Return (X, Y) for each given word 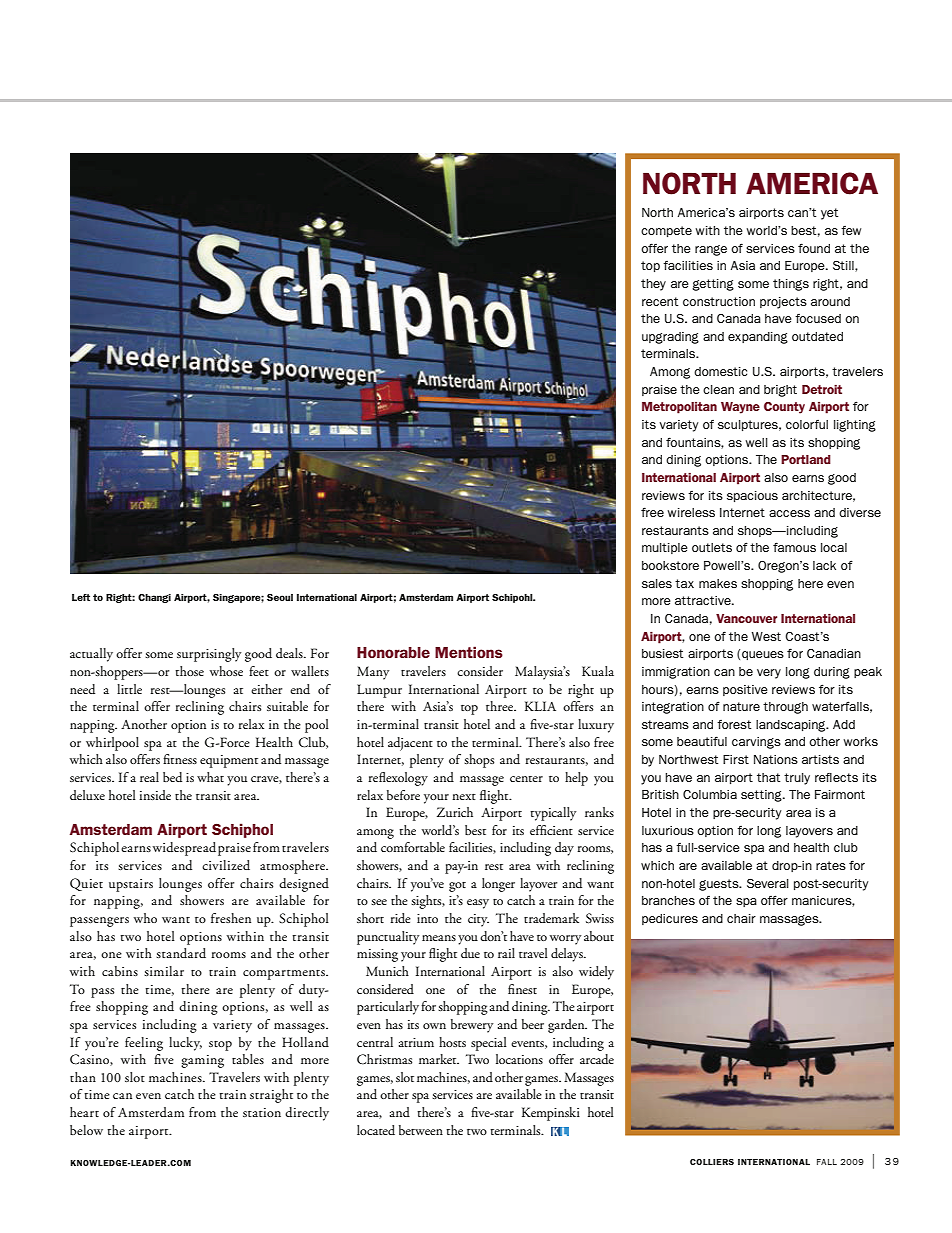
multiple (665, 548)
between (421, 1130)
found (814, 248)
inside (155, 795)
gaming (202, 1061)
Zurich (455, 812)
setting (762, 796)
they (653, 285)
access (789, 513)
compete (666, 231)
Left (81, 597)
